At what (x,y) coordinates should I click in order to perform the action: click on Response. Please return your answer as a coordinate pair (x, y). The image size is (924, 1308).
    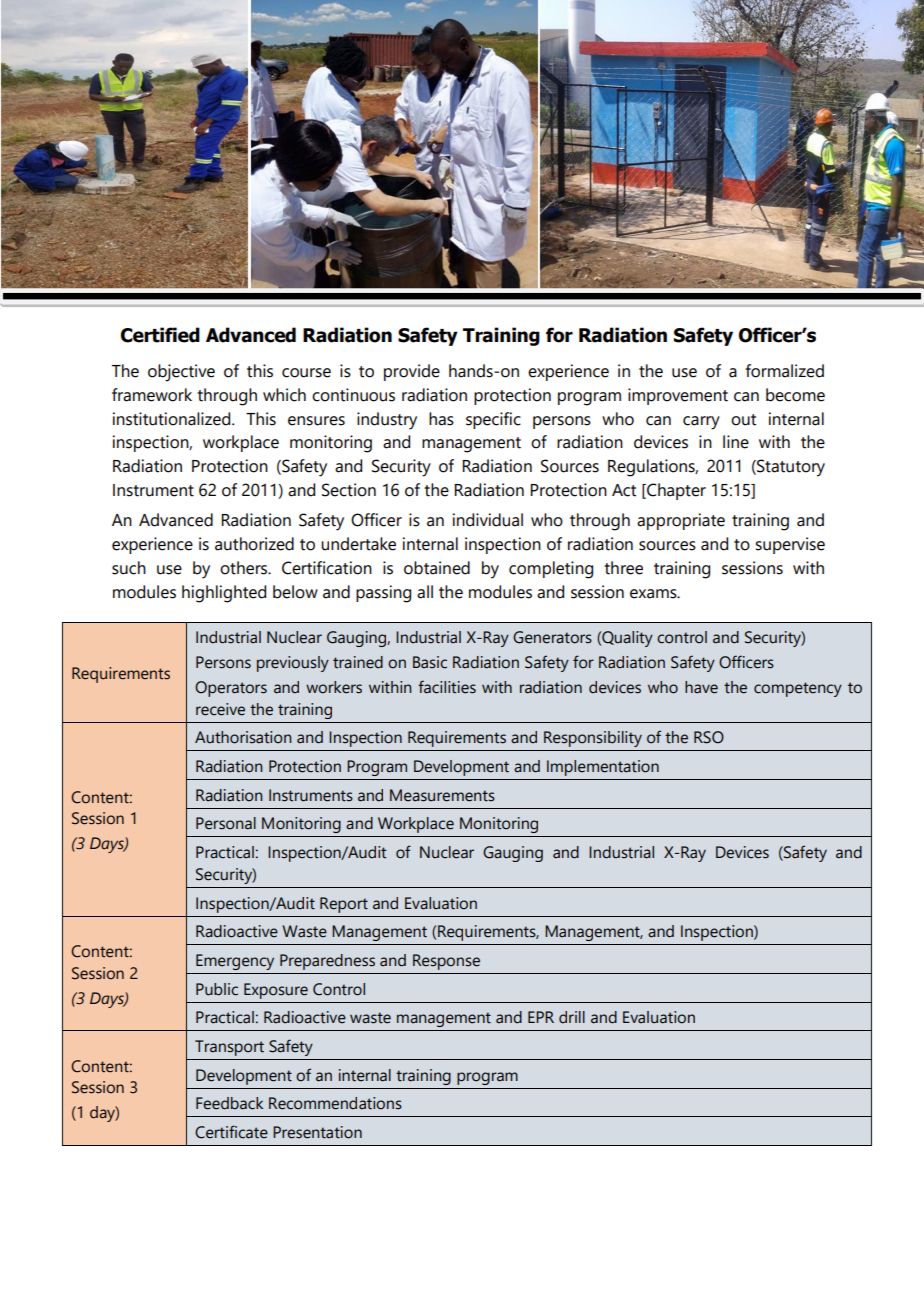
    Looking at the image, I should click on (446, 962).
